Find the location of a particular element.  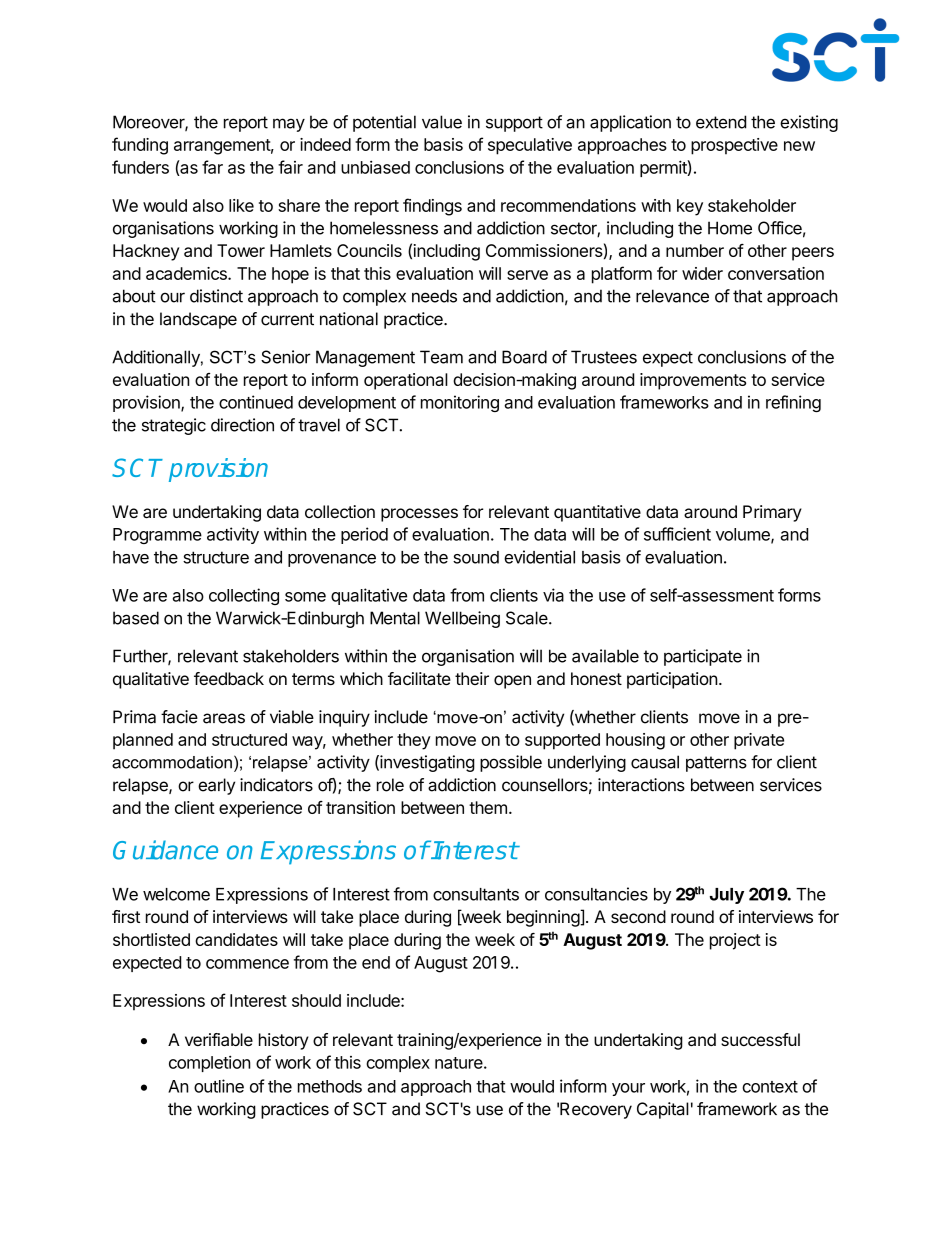

methods is located at coordinates (330, 1086).
